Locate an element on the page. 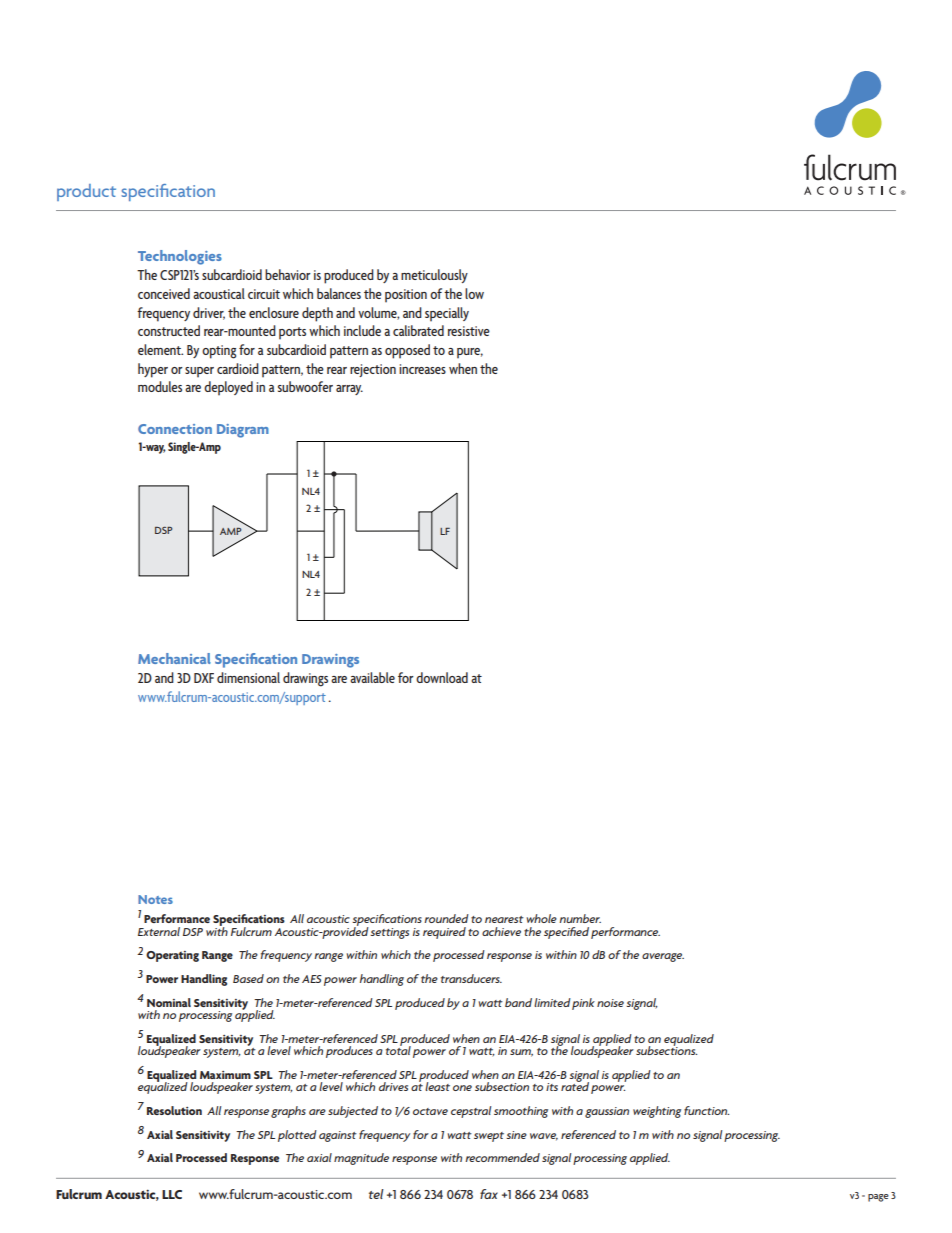  meticulously is located at coordinates (434, 276).
